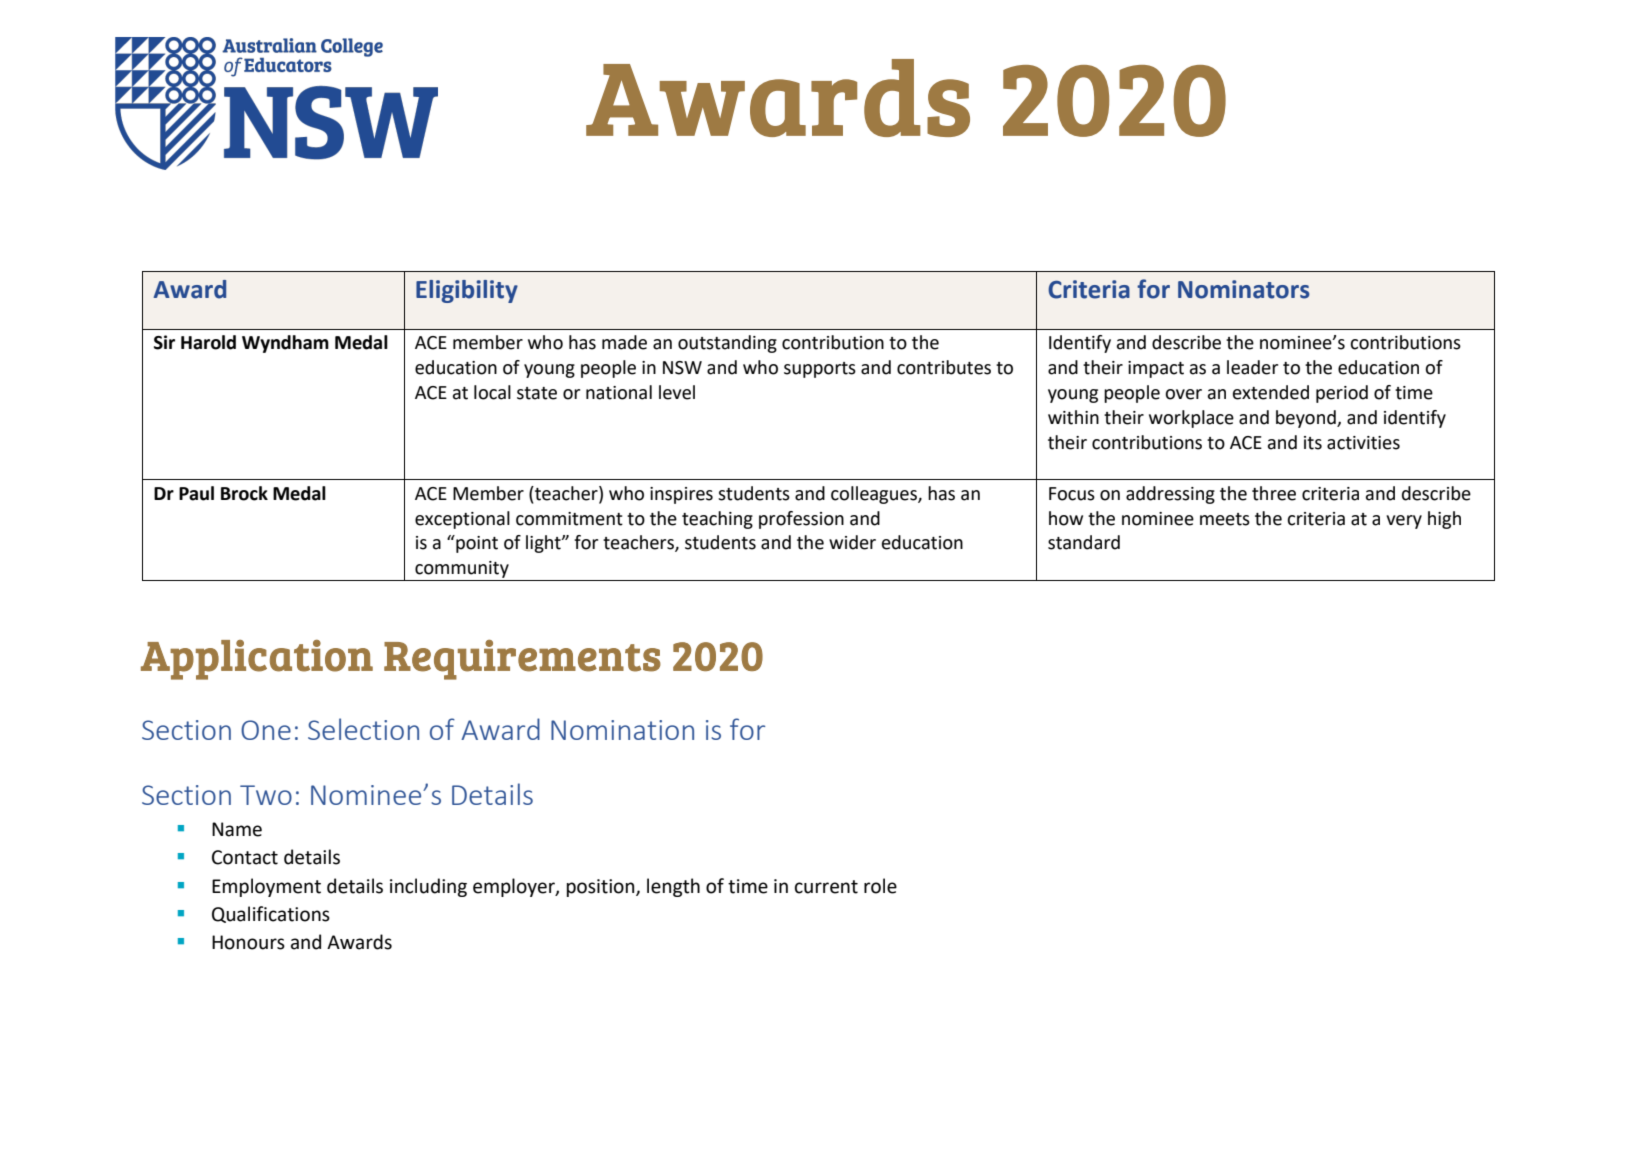 Image resolution: width=1636 pixels, height=1156 pixels. I want to click on standard, so click(1084, 542).
